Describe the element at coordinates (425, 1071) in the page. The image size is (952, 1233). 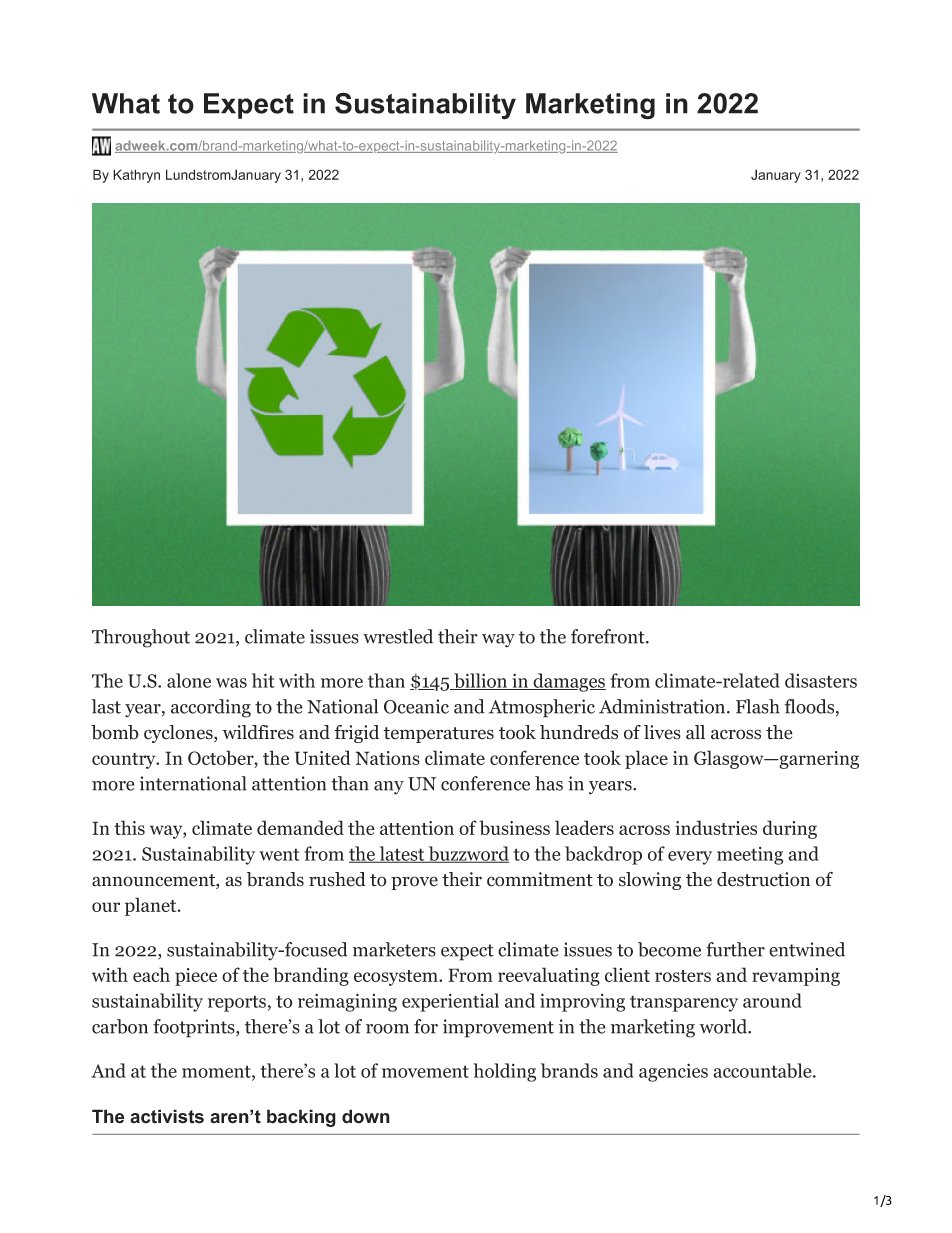
I see `movement` at that location.
